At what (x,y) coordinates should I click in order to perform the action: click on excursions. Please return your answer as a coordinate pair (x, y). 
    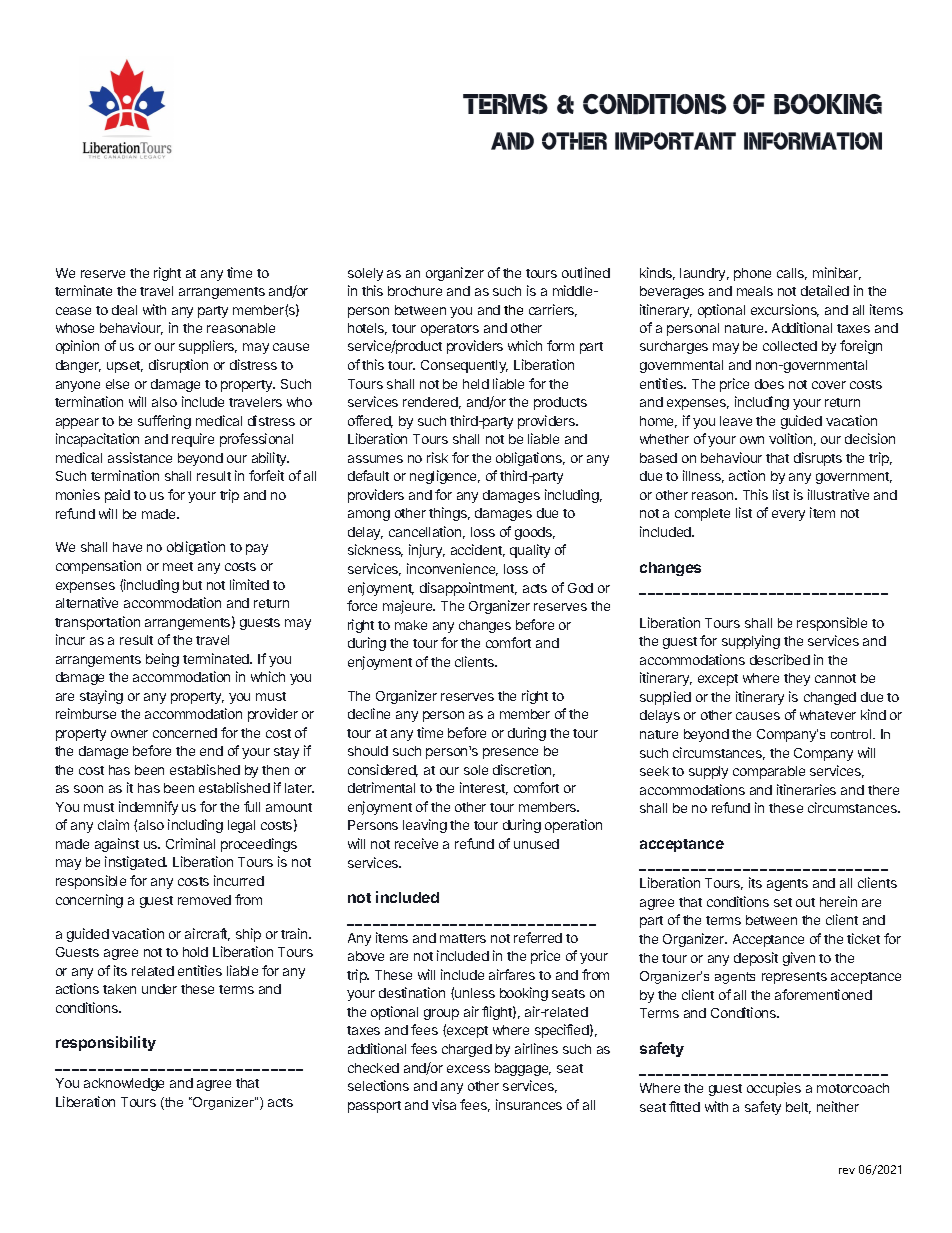
    Looking at the image, I should click on (785, 310).
